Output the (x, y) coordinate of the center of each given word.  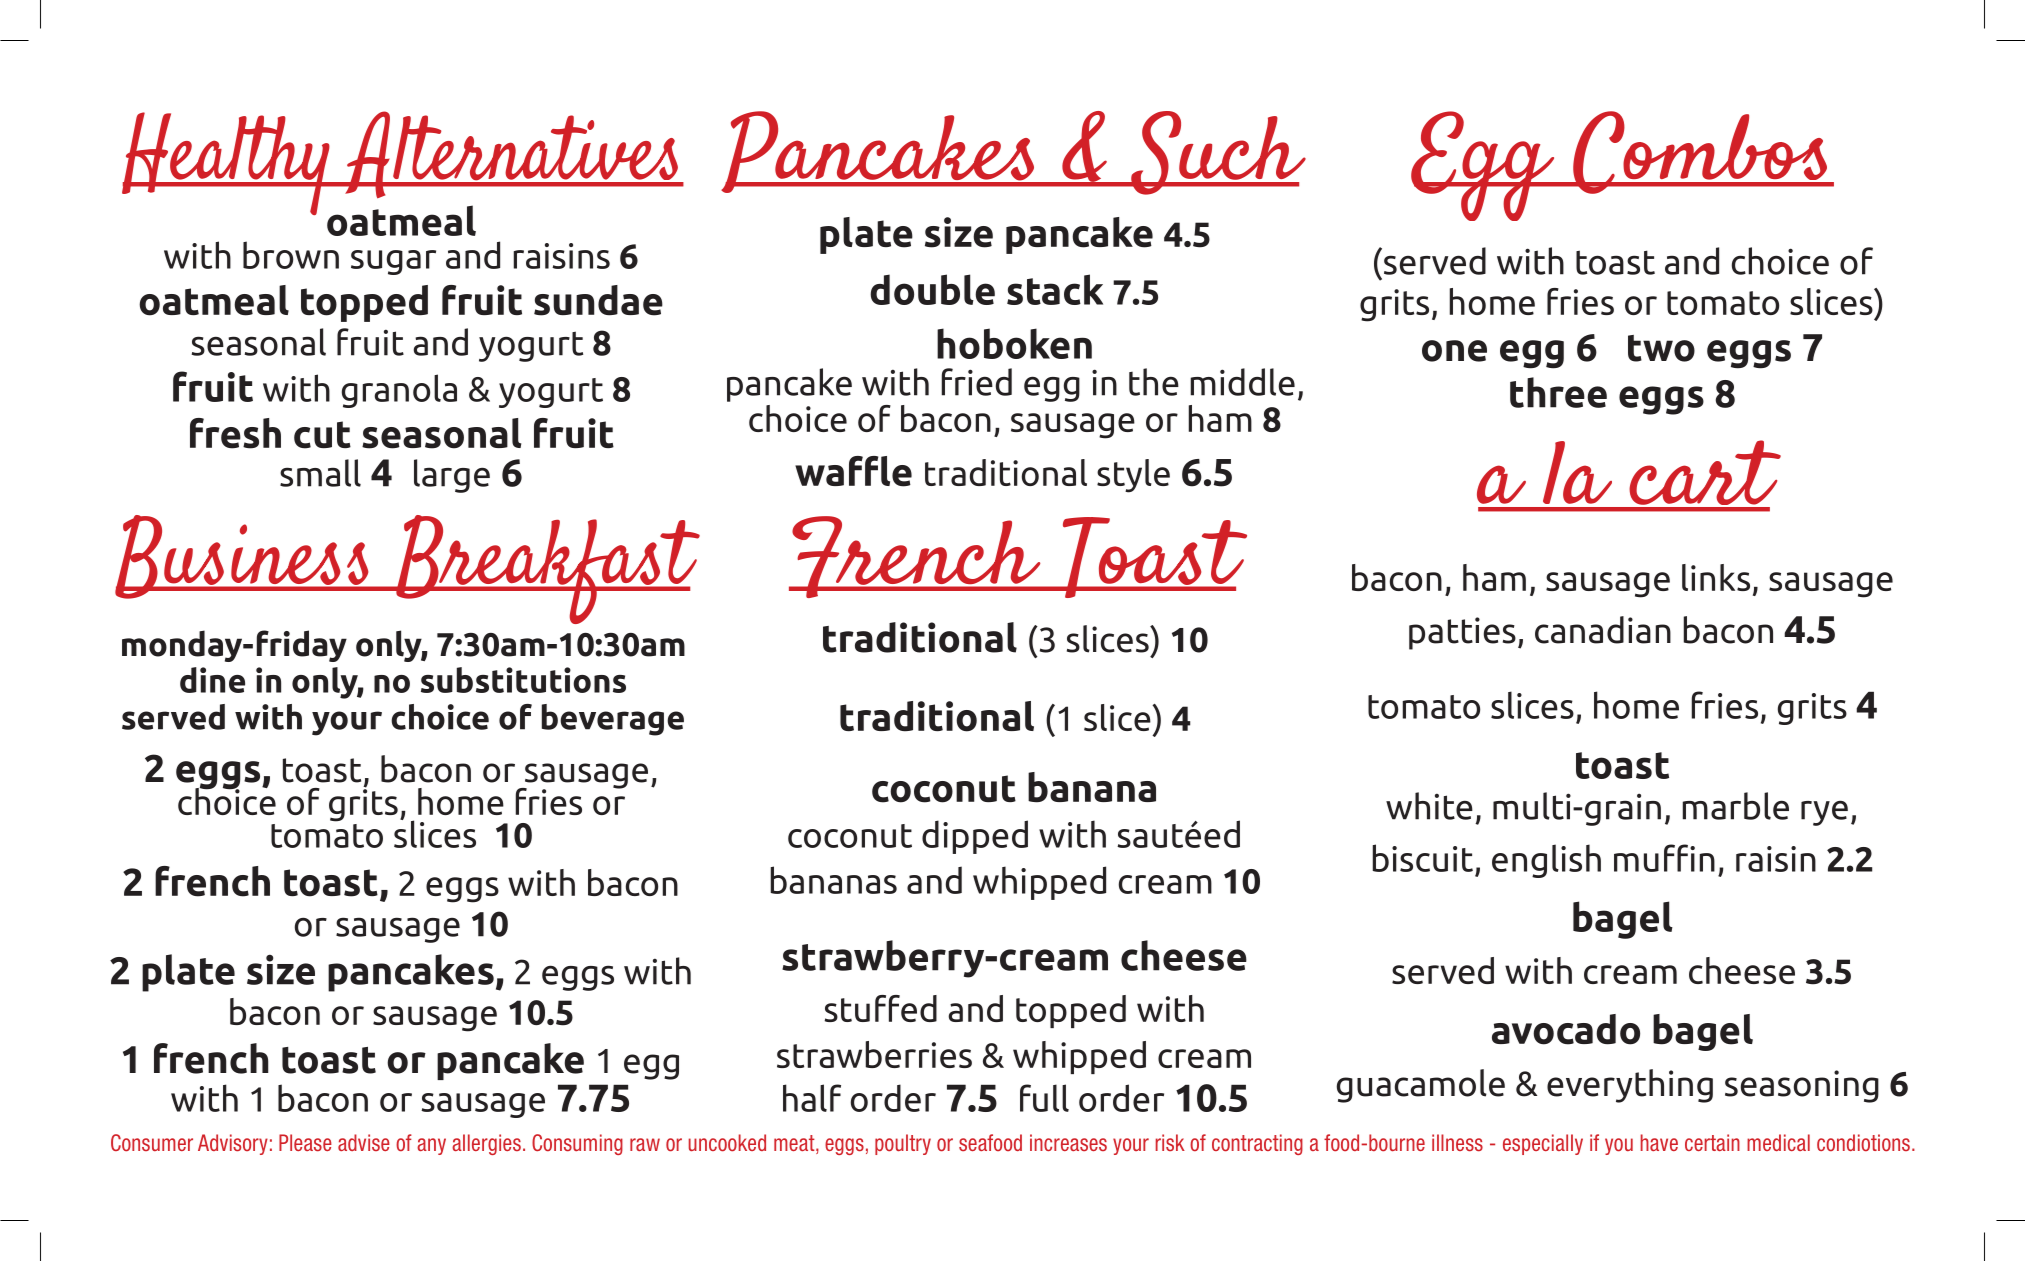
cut (322, 435)
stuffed (880, 1008)
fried (976, 382)
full (1044, 1098)
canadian (1603, 630)
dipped (975, 837)
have (1659, 1142)
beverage (613, 720)
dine (212, 680)
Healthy (227, 165)
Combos (1700, 152)
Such (1217, 153)
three (1558, 392)
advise (364, 1142)
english (1546, 861)
